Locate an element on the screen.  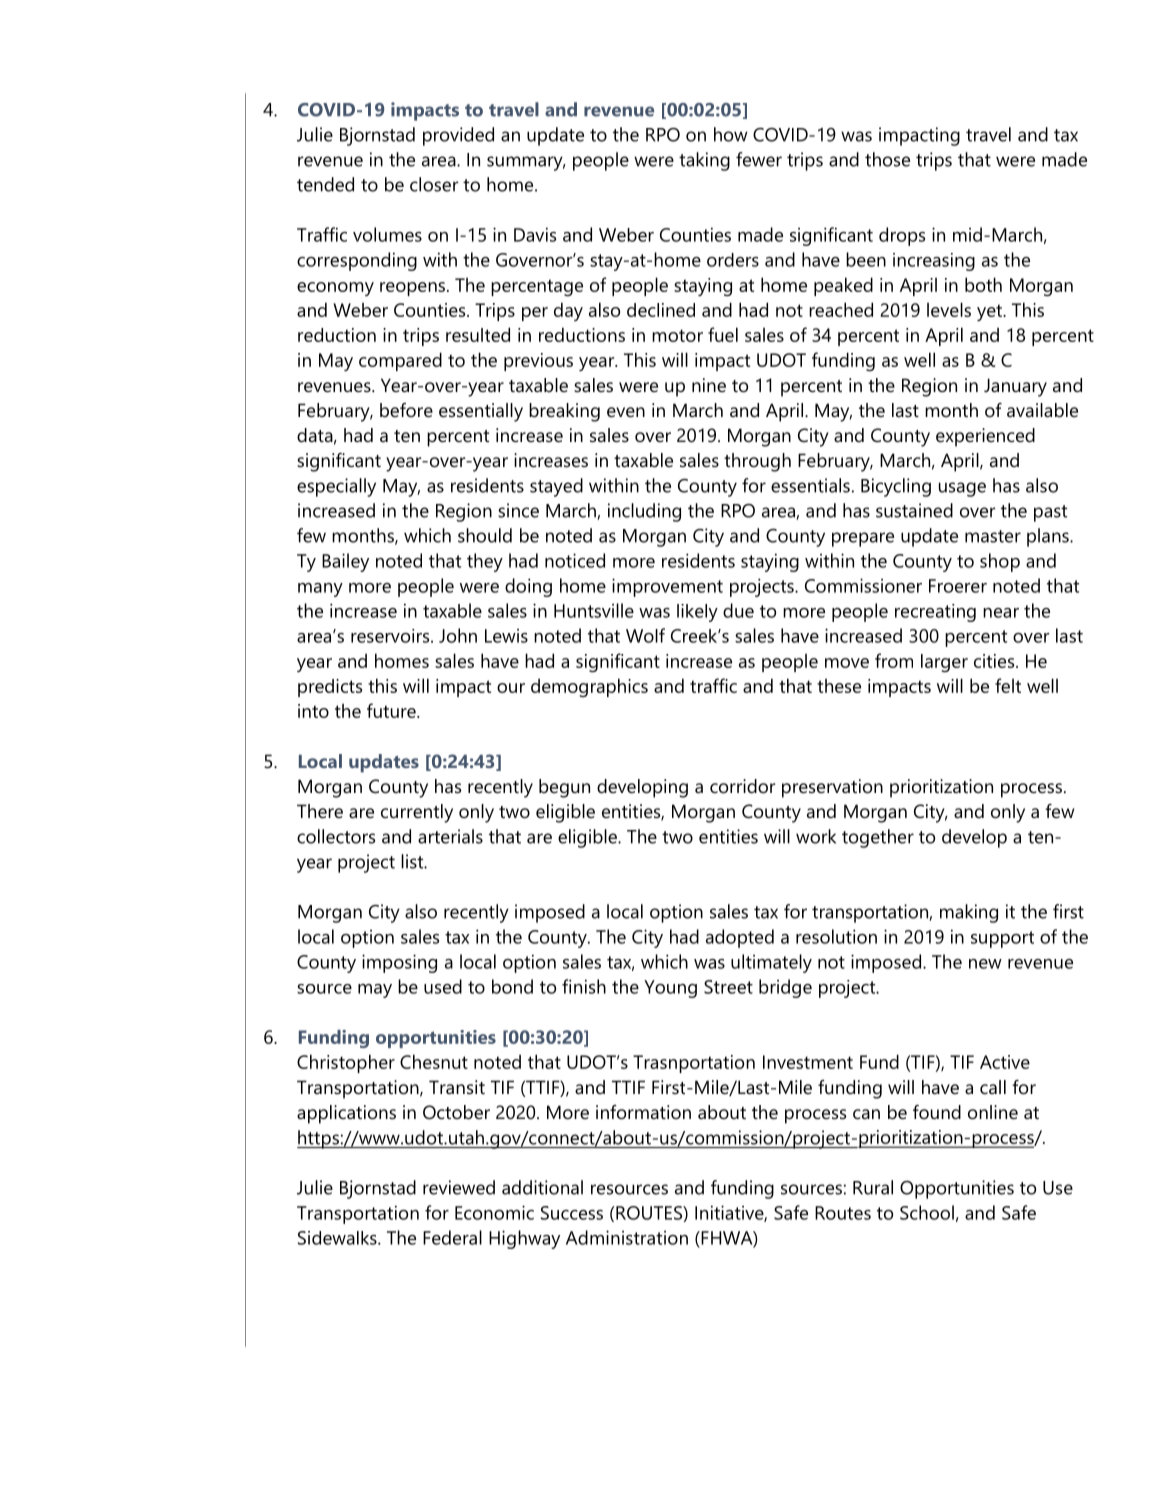
reviewed is located at coordinates (459, 1187).
